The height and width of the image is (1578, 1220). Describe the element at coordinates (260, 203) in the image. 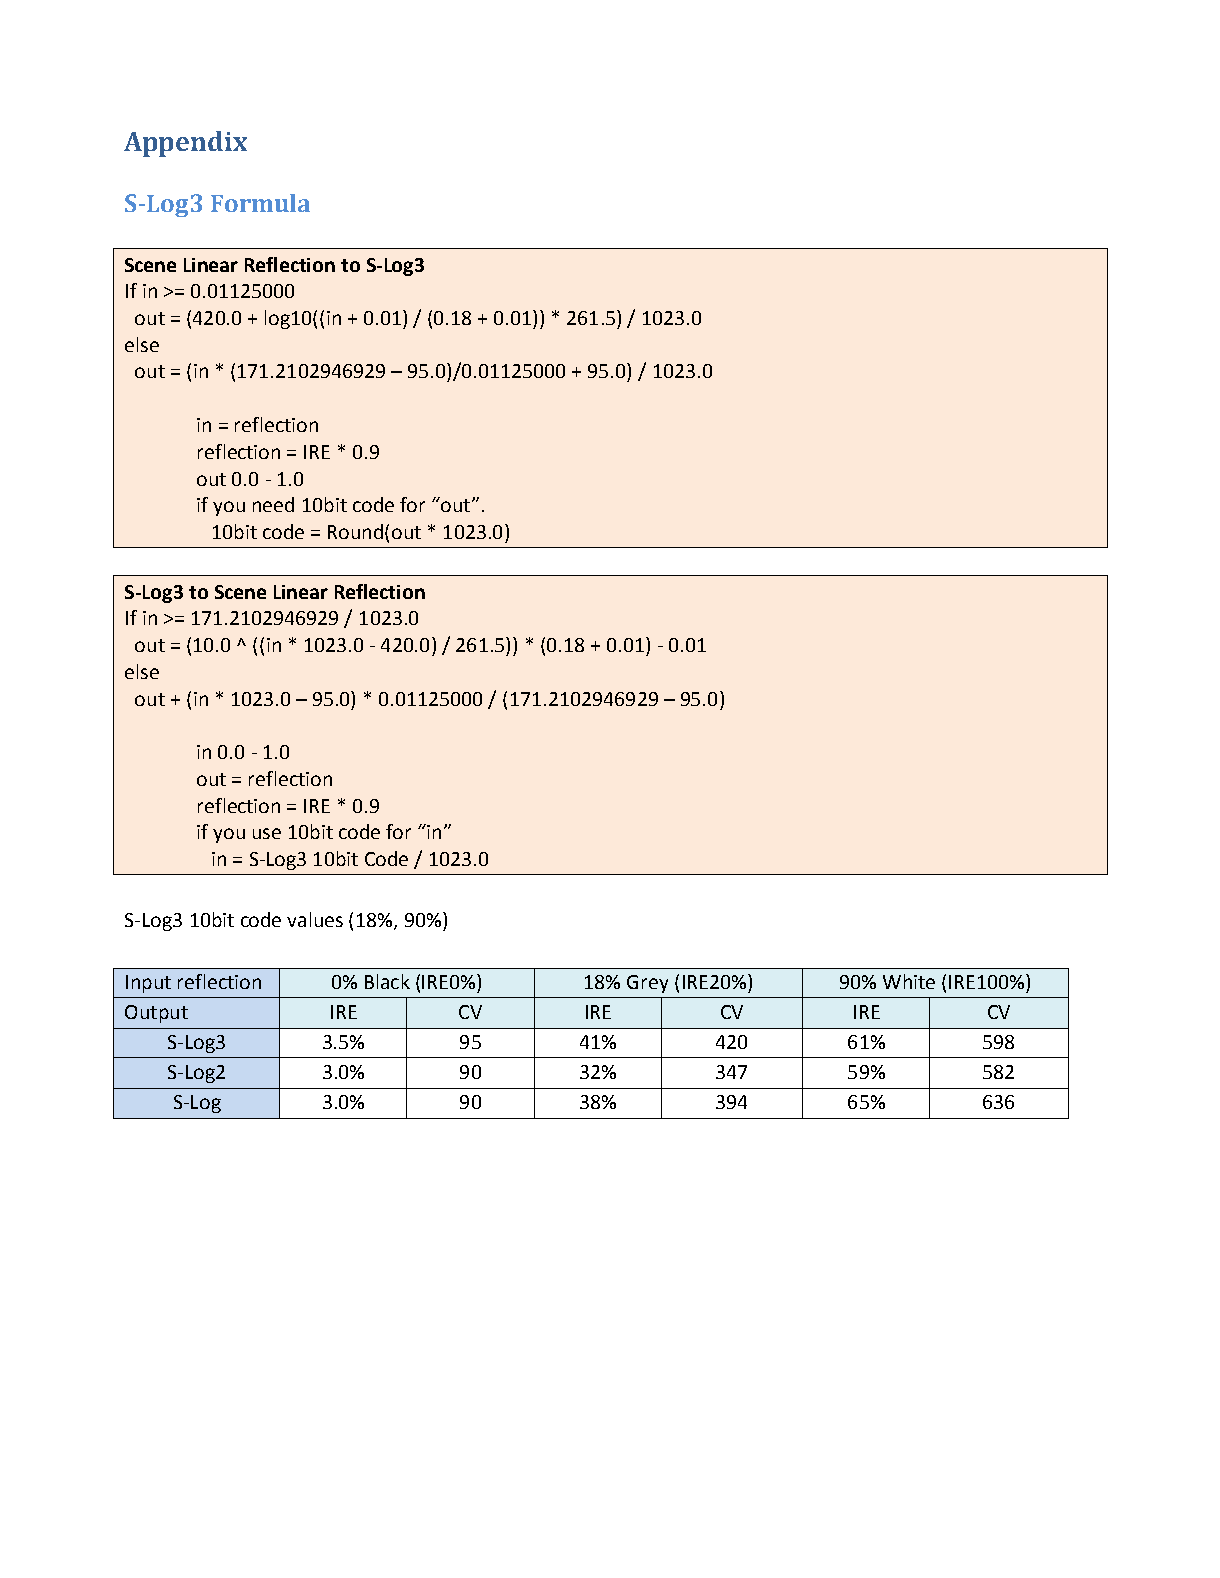

I see `Formula` at that location.
